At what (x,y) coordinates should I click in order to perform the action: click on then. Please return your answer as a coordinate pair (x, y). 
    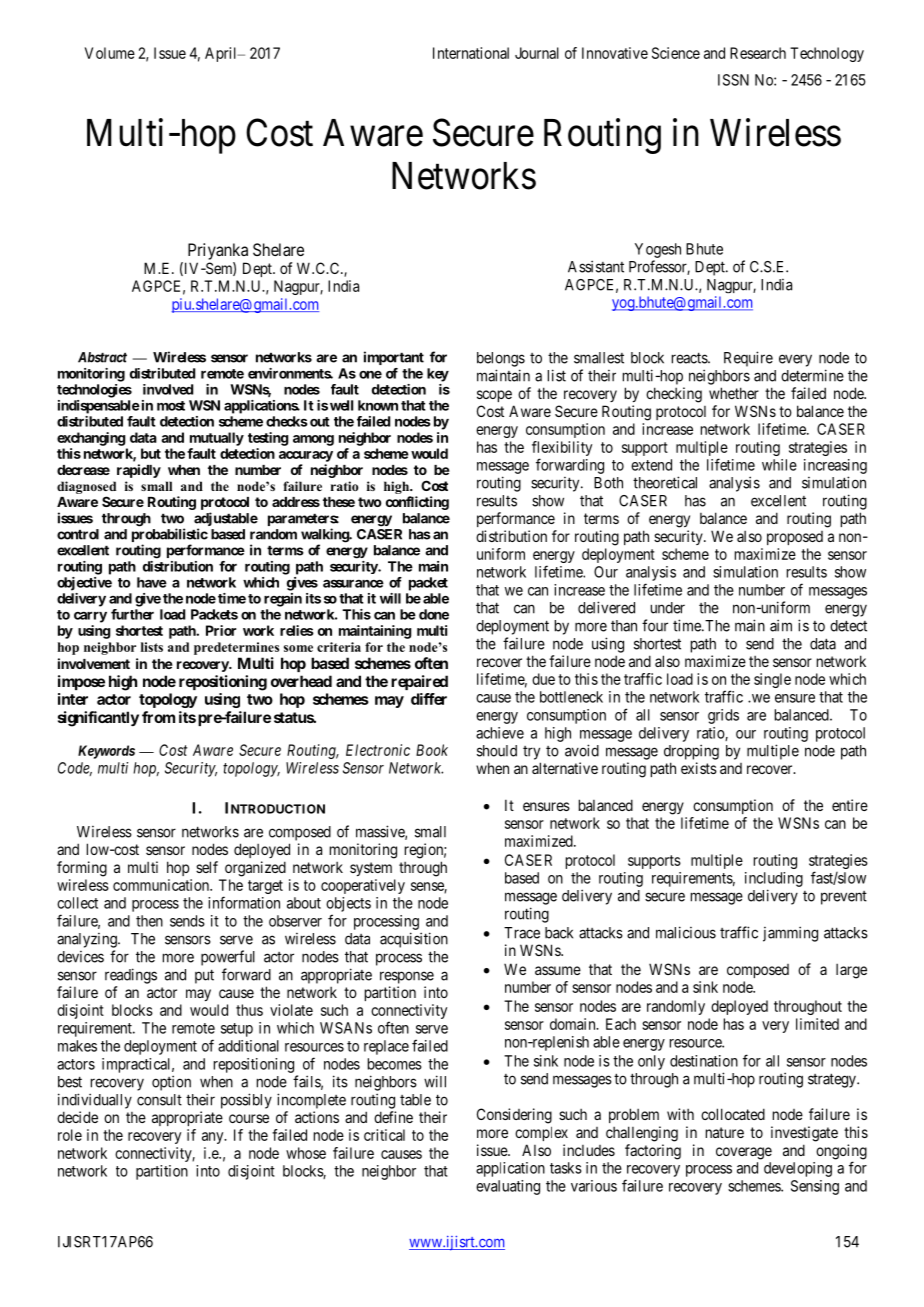
    Looking at the image, I should click on (149, 921).
